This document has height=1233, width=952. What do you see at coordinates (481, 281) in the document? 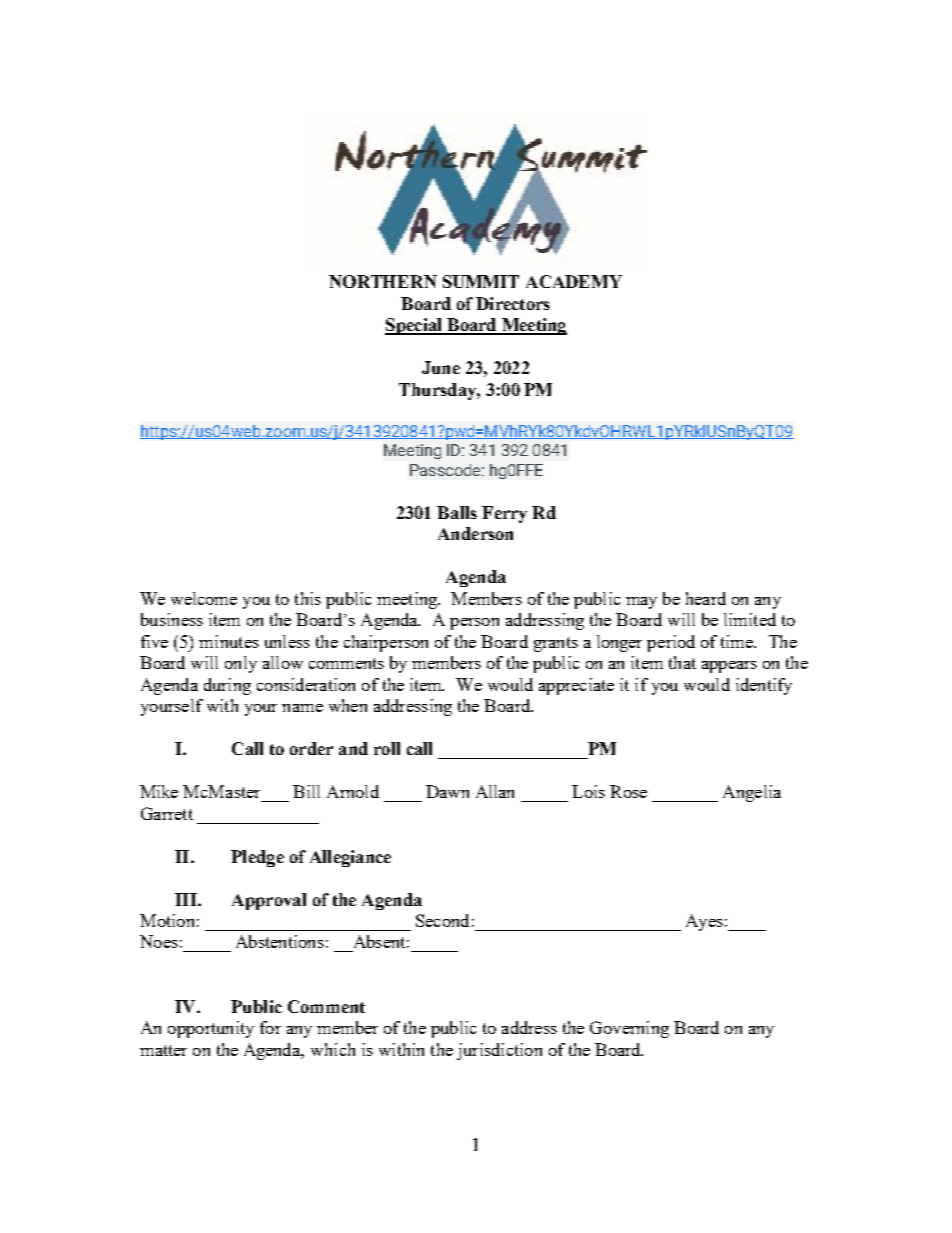
I see `SUMMIT` at bounding box center [481, 281].
